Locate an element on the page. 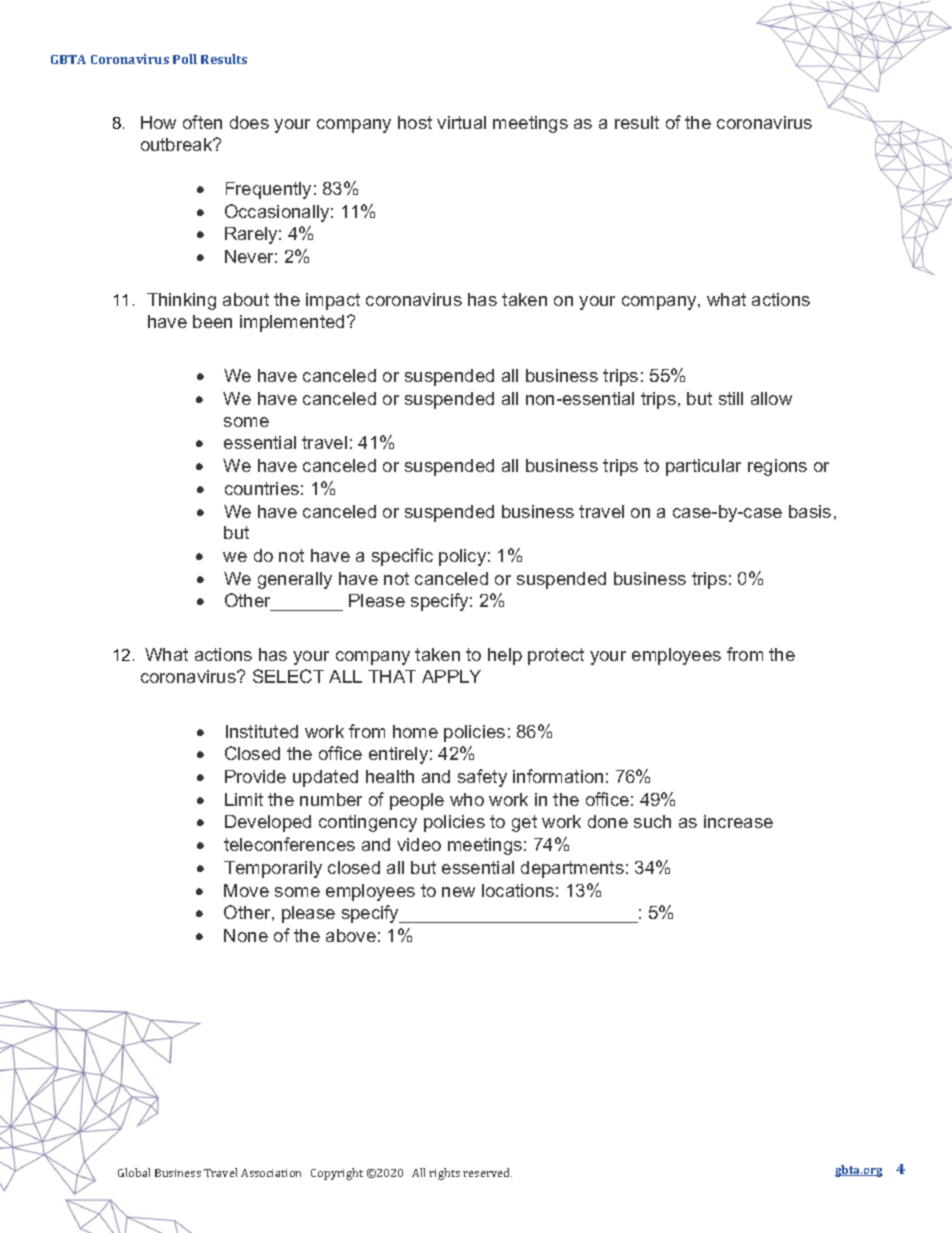  does is located at coordinates (249, 122).
